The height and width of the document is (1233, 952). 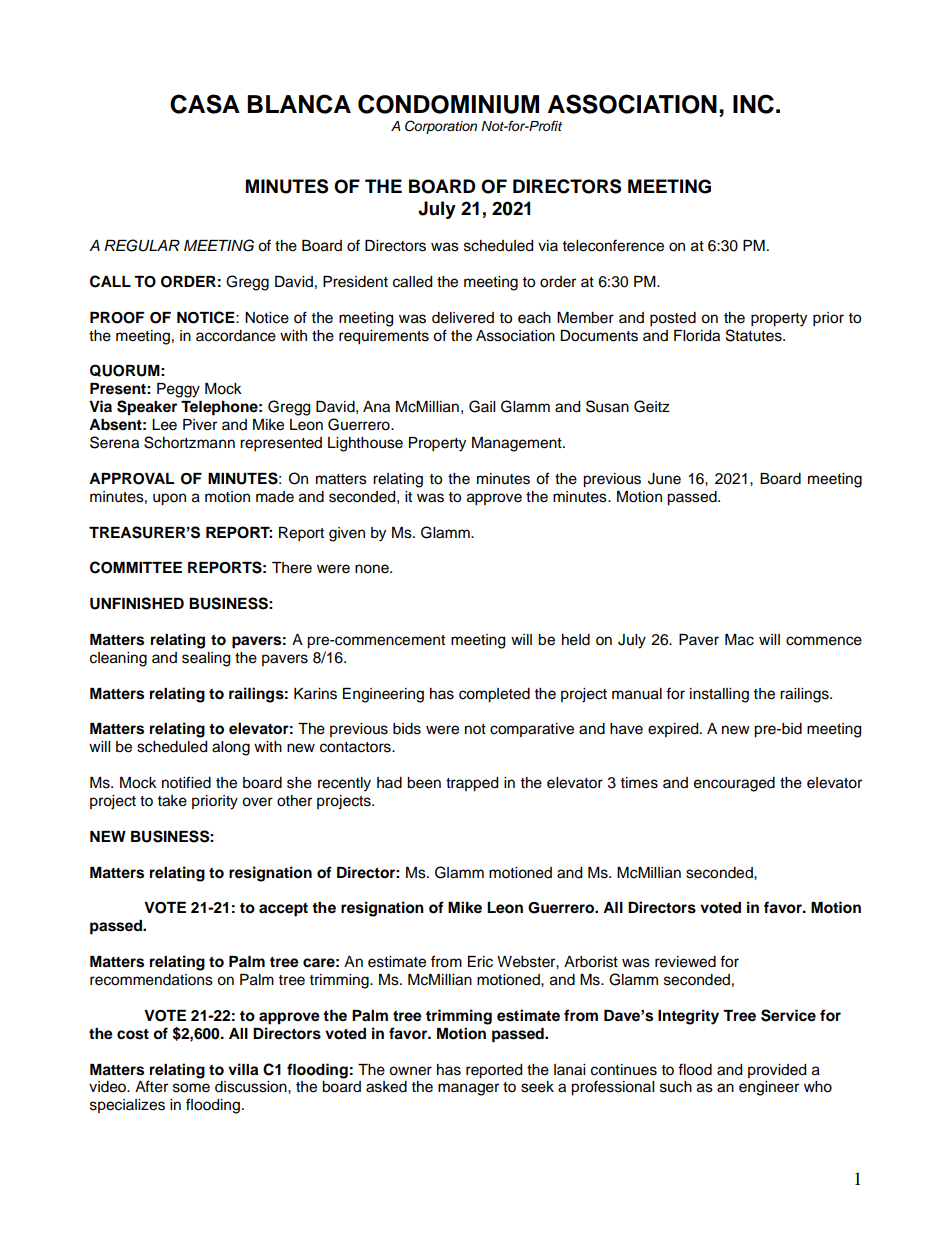 I want to click on some, so click(x=191, y=1088).
